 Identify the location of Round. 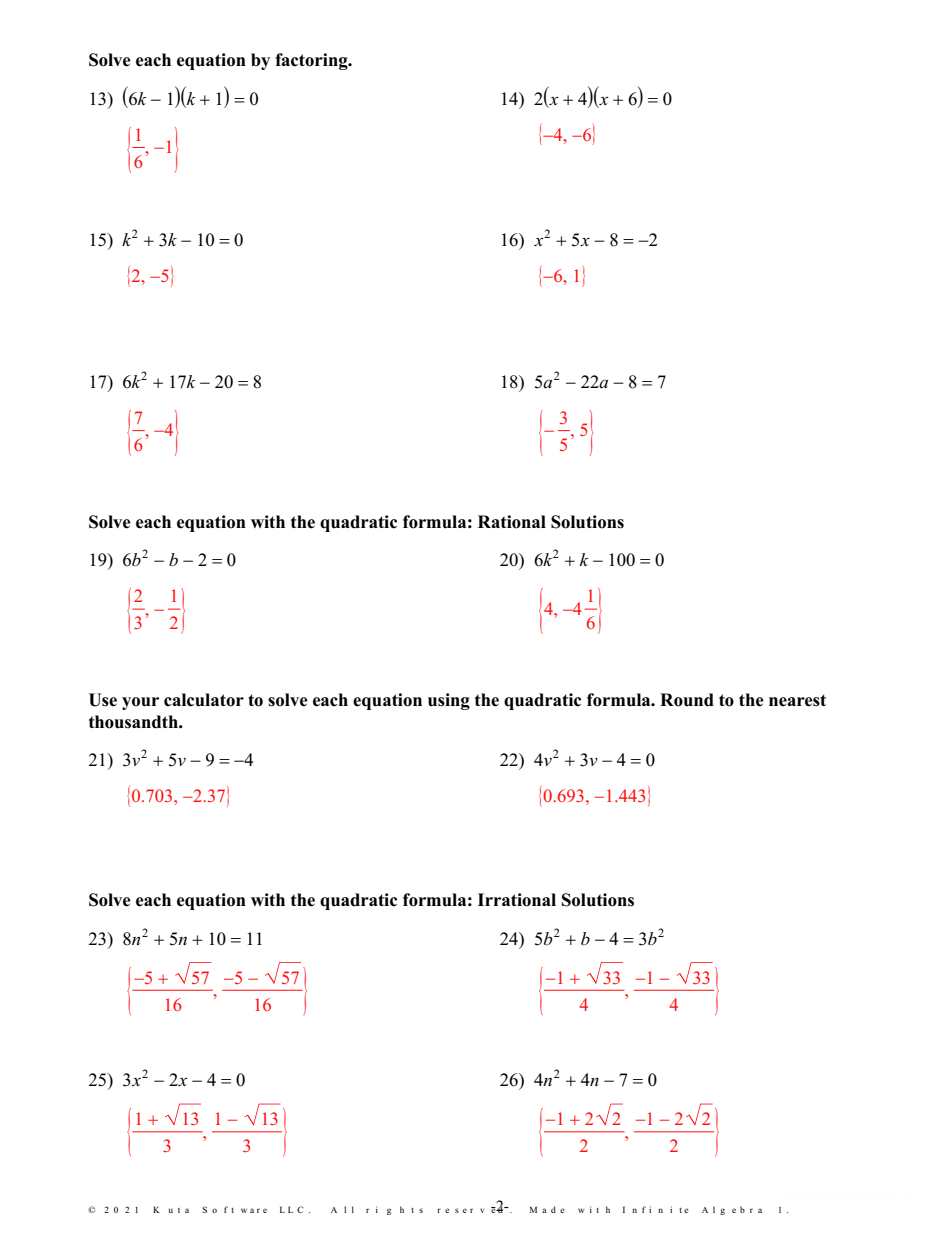
(687, 700).
